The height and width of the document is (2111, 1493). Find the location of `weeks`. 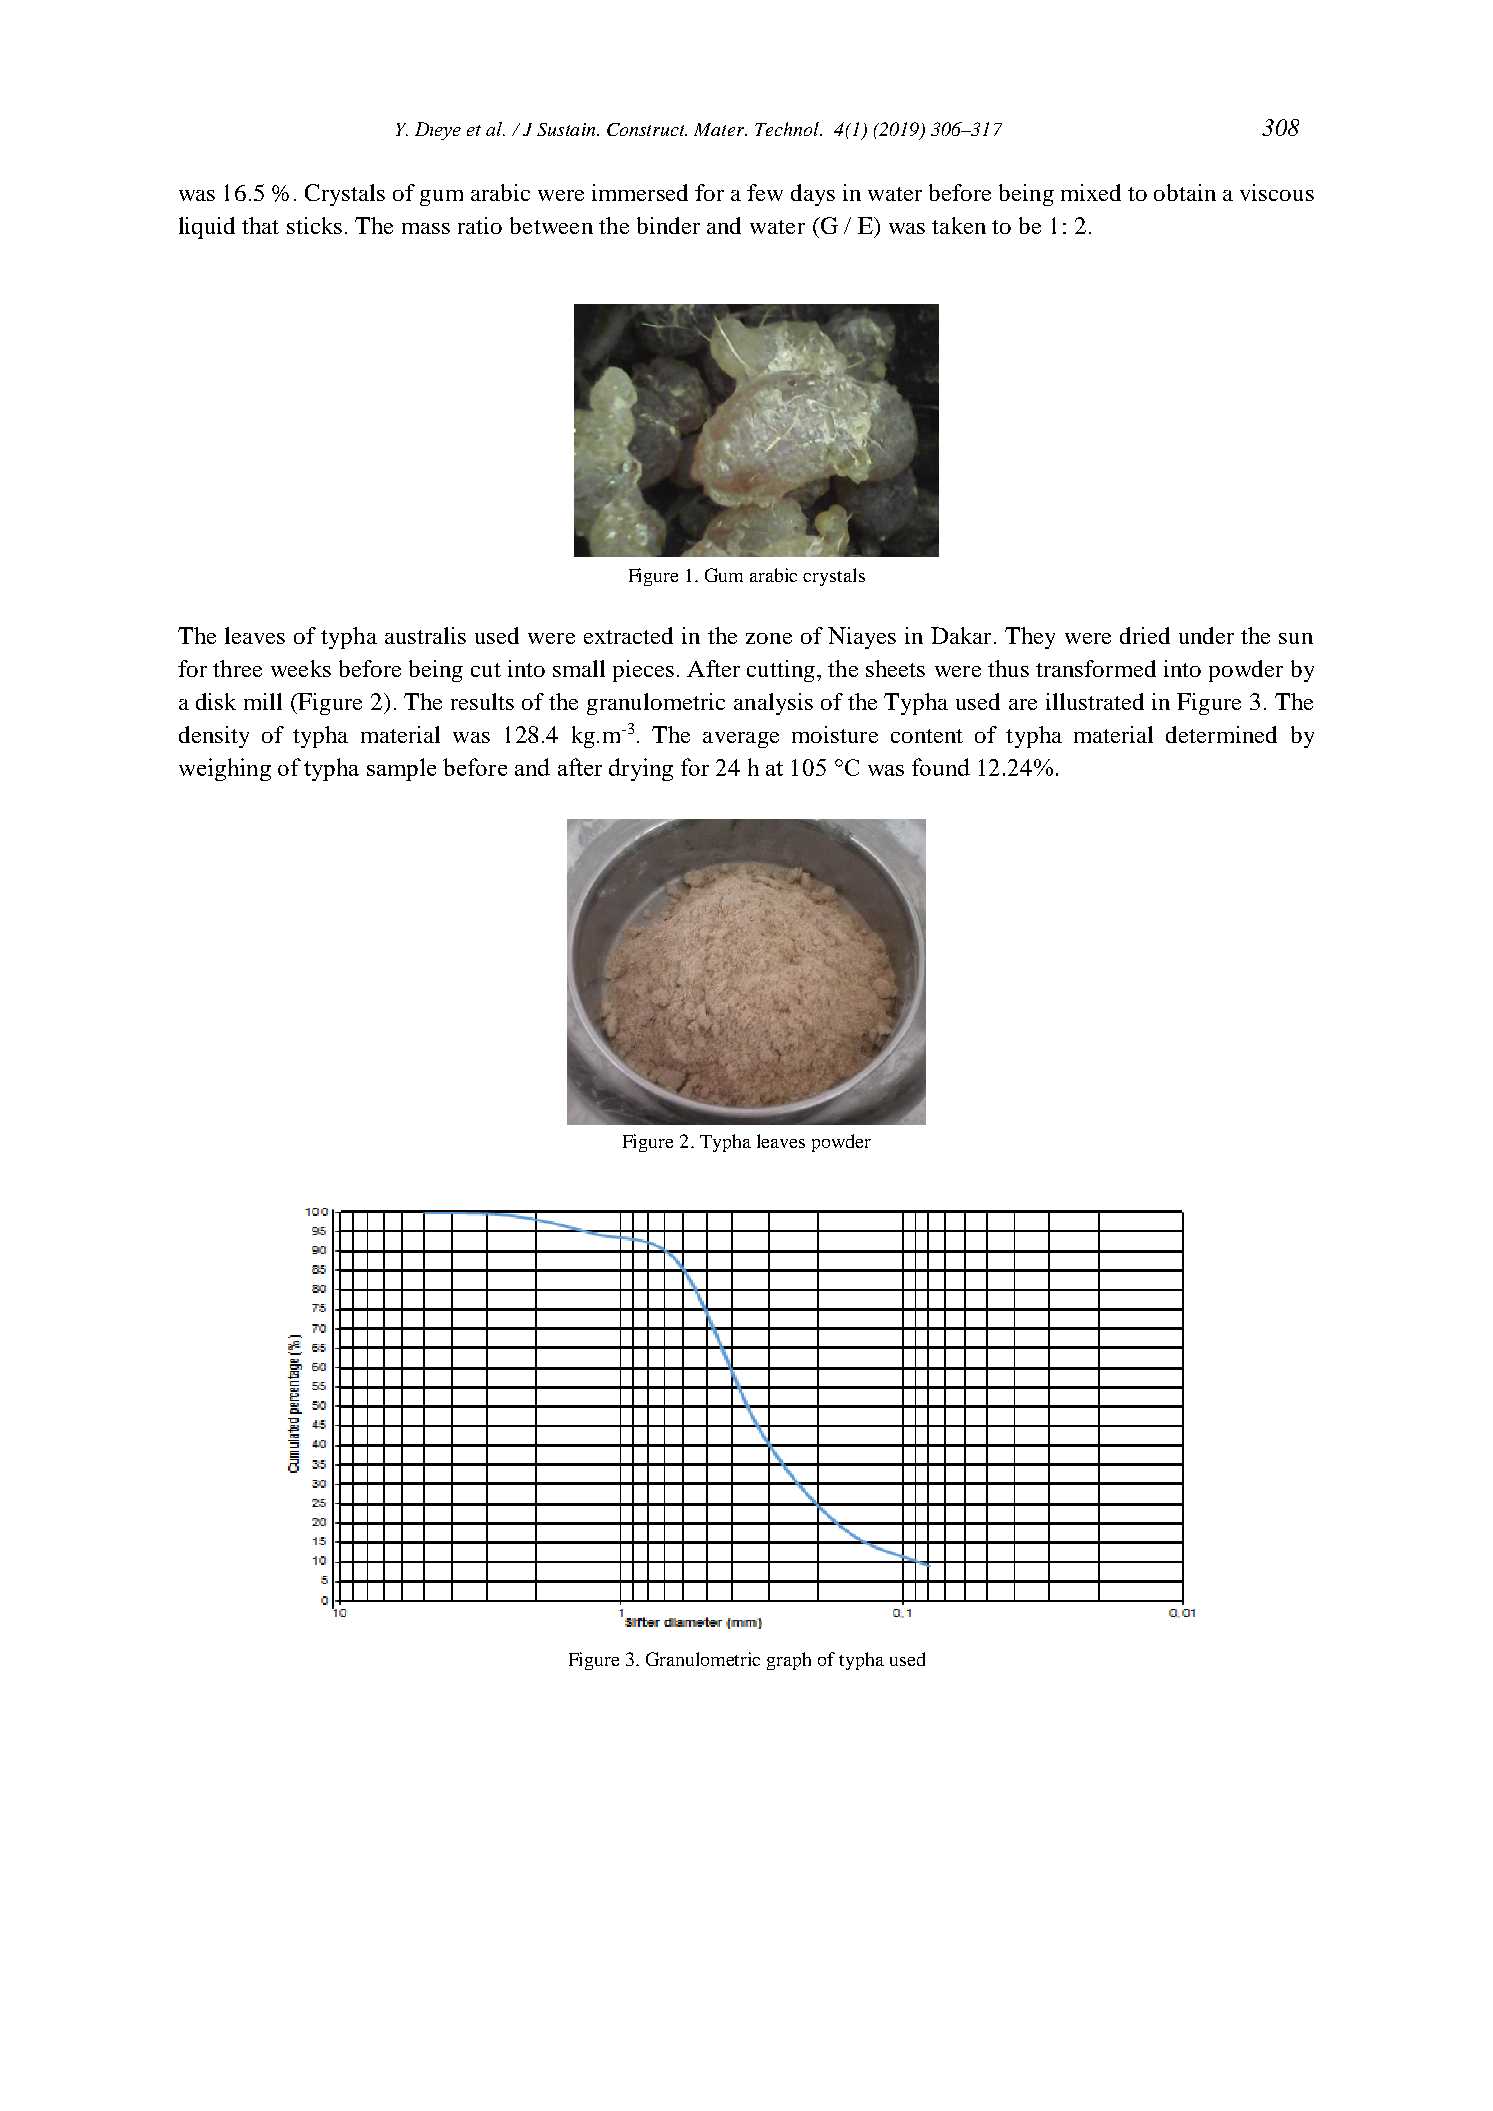

weeks is located at coordinates (301, 668).
